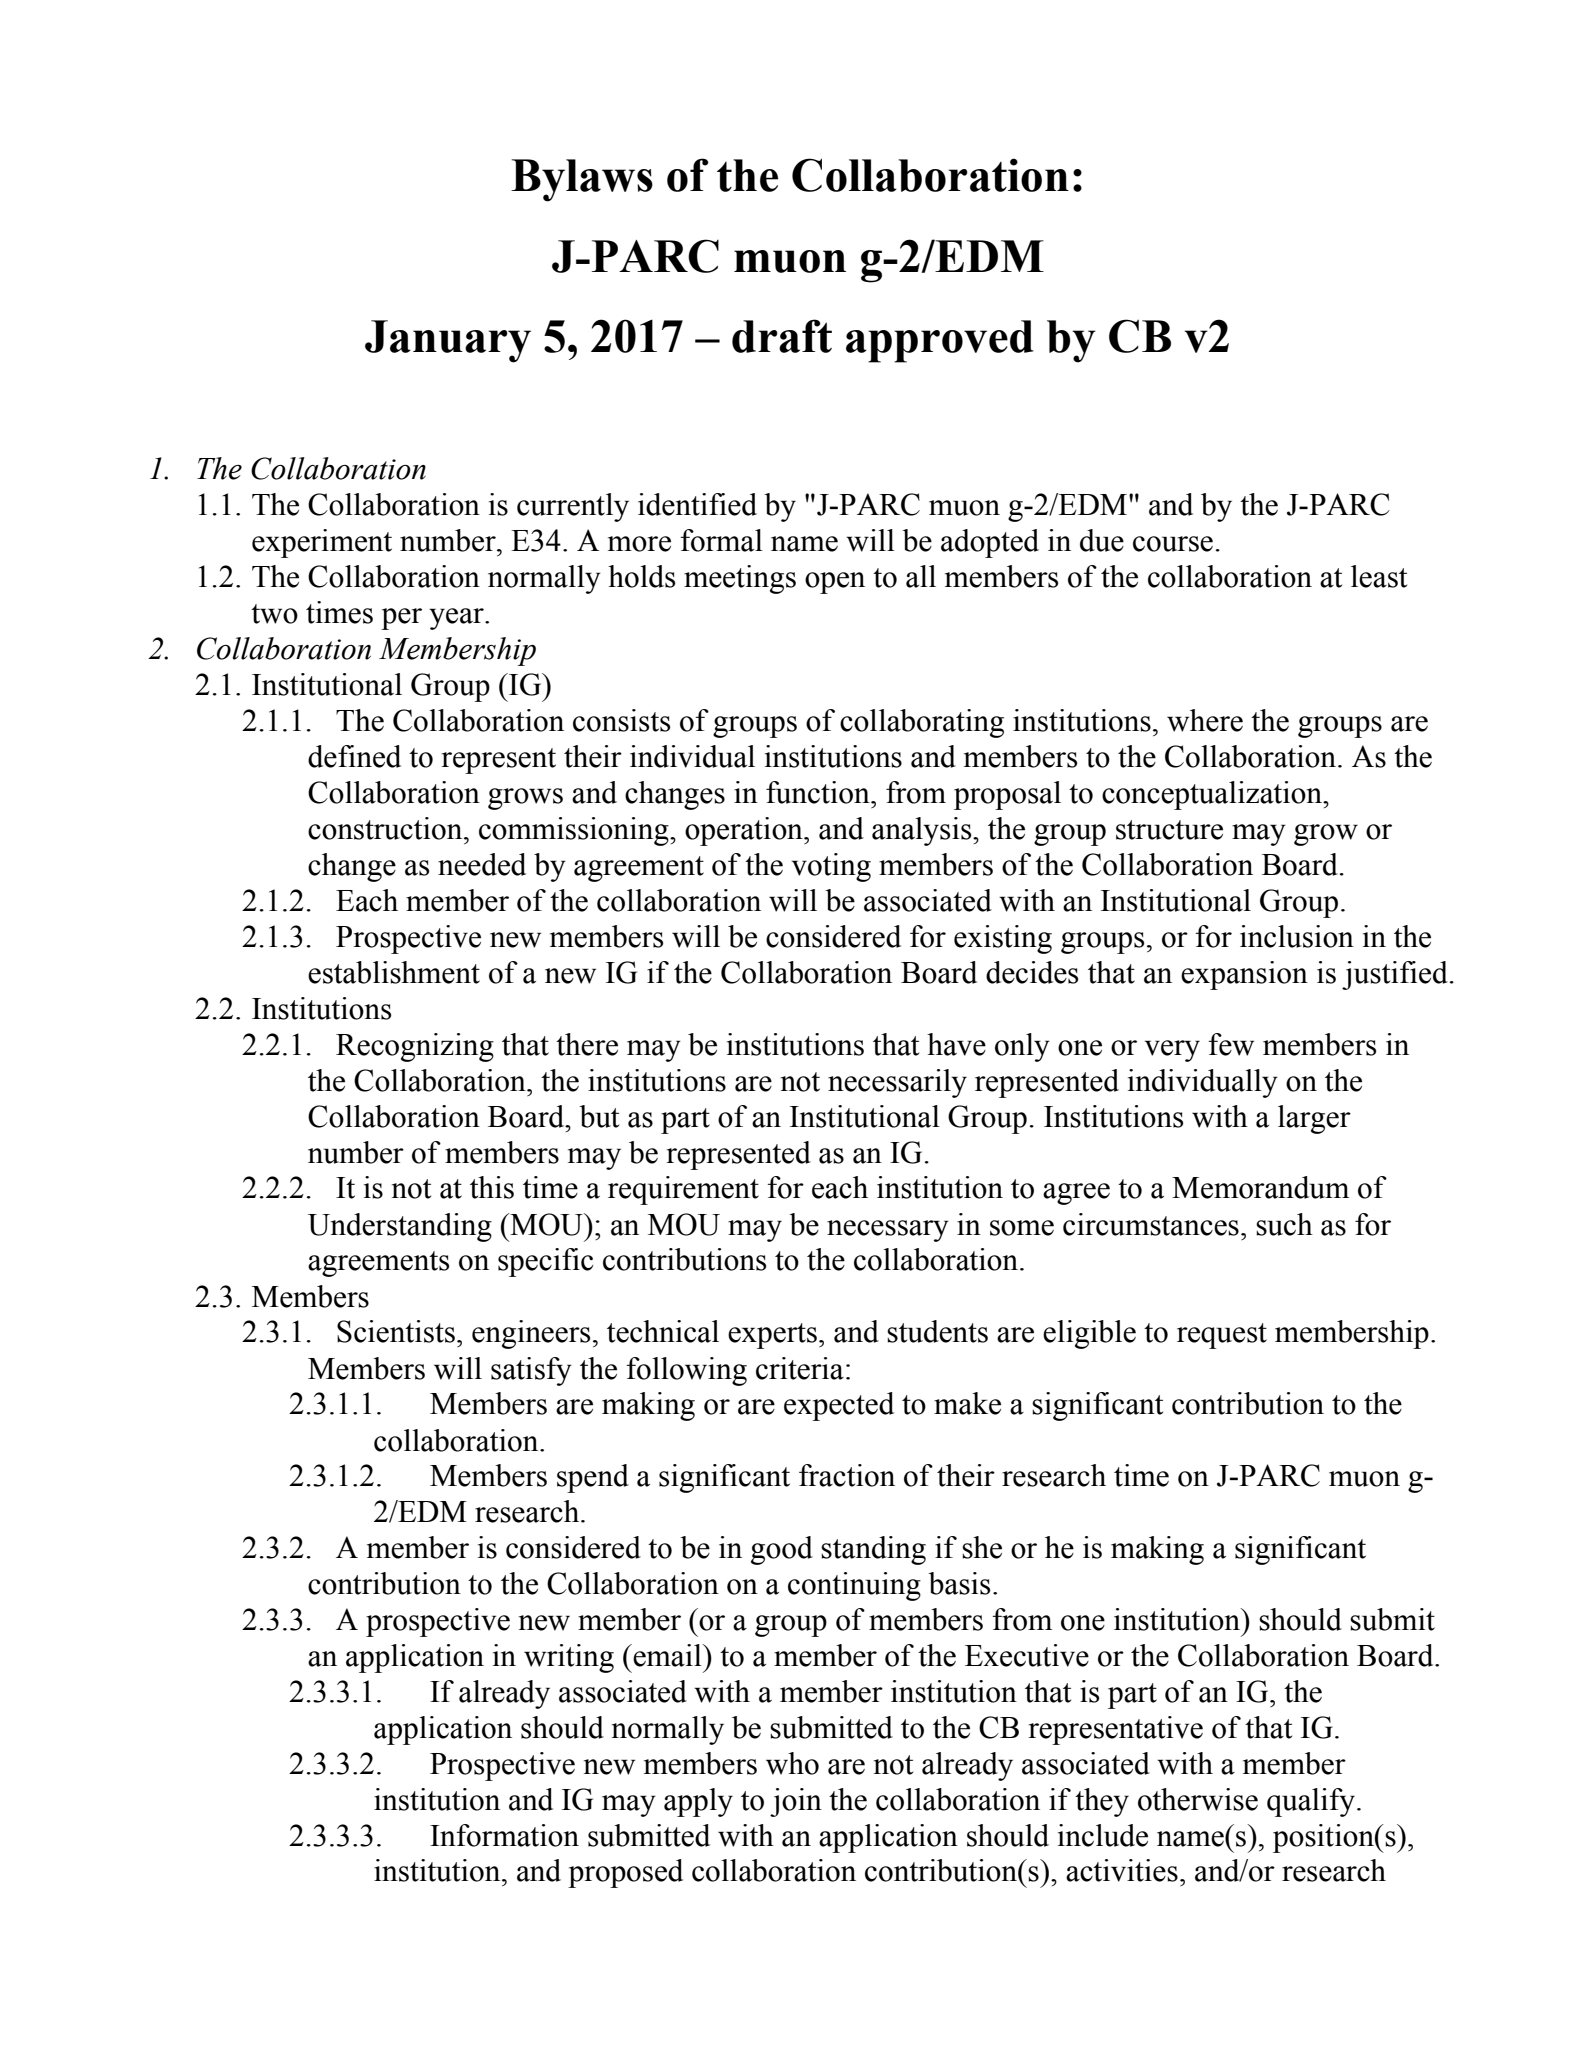 Image resolution: width=1595 pixels, height=2064 pixels. What do you see at coordinates (782, 336) in the screenshot?
I see `draft` at bounding box center [782, 336].
